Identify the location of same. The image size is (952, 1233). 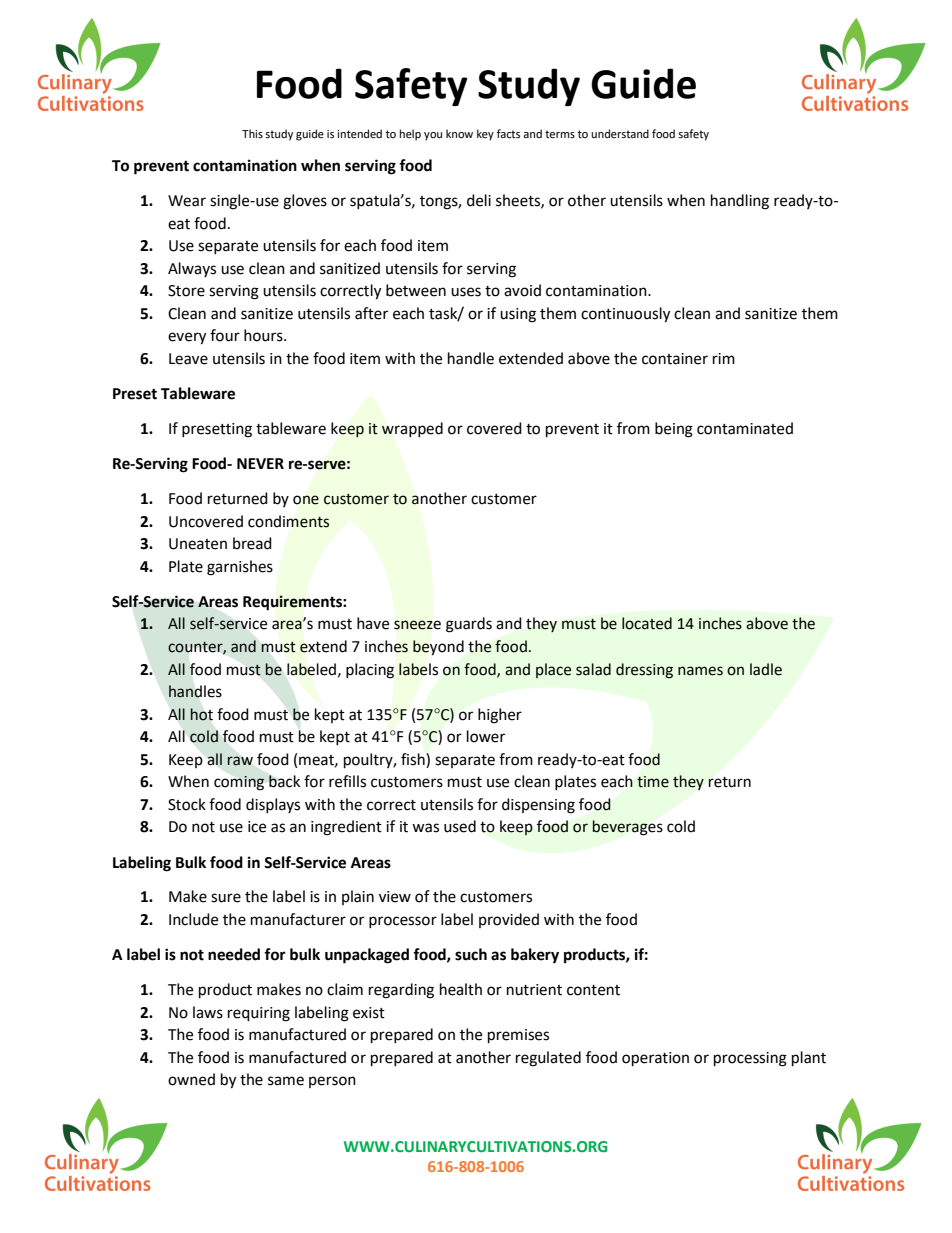
(286, 1081).
